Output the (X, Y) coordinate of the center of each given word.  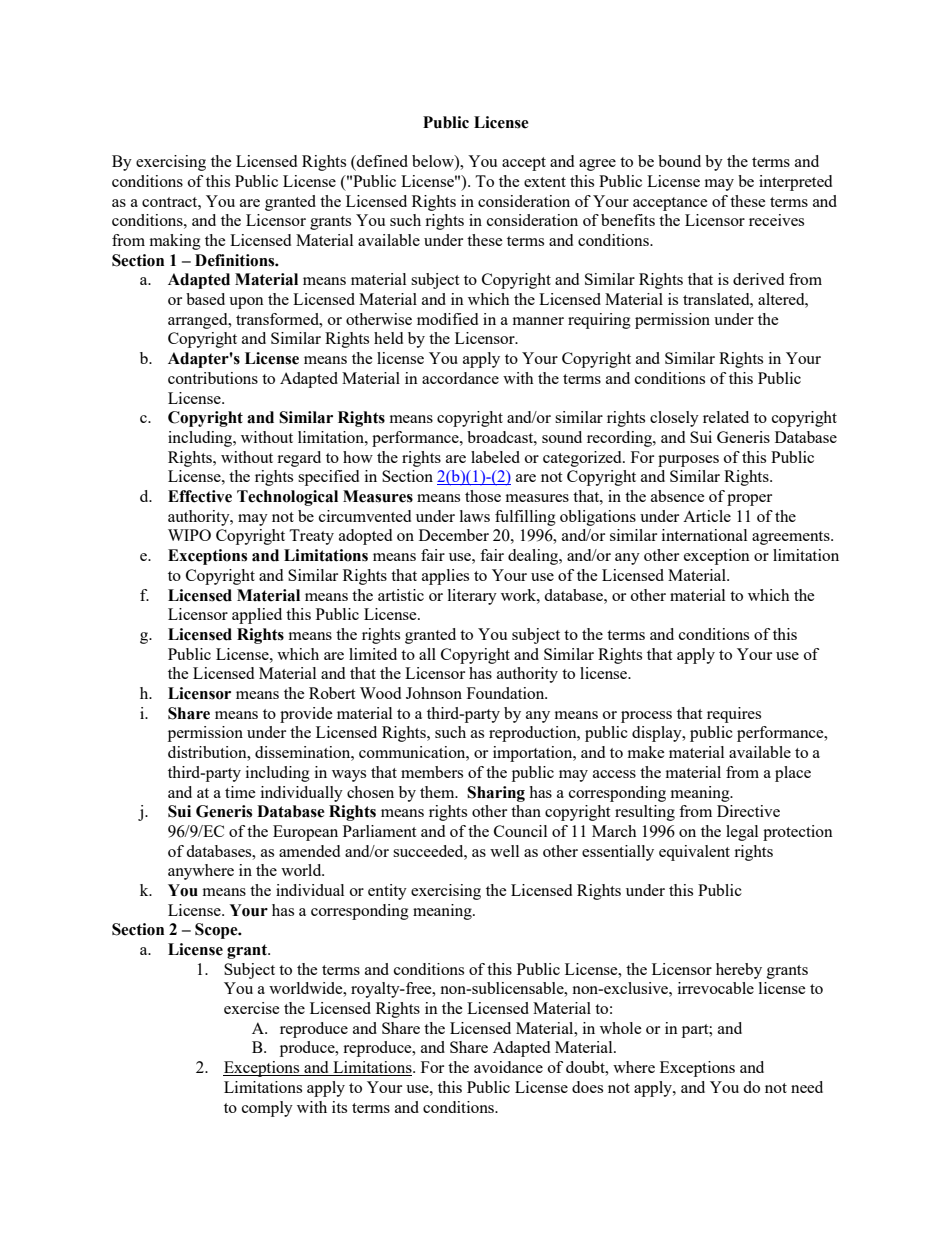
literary (472, 597)
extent (545, 182)
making (175, 242)
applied (257, 616)
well (504, 851)
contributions (213, 378)
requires (734, 715)
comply (267, 1109)
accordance (460, 378)
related (726, 417)
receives (776, 220)
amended (309, 851)
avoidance (508, 1067)
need (807, 1087)
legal (742, 833)
